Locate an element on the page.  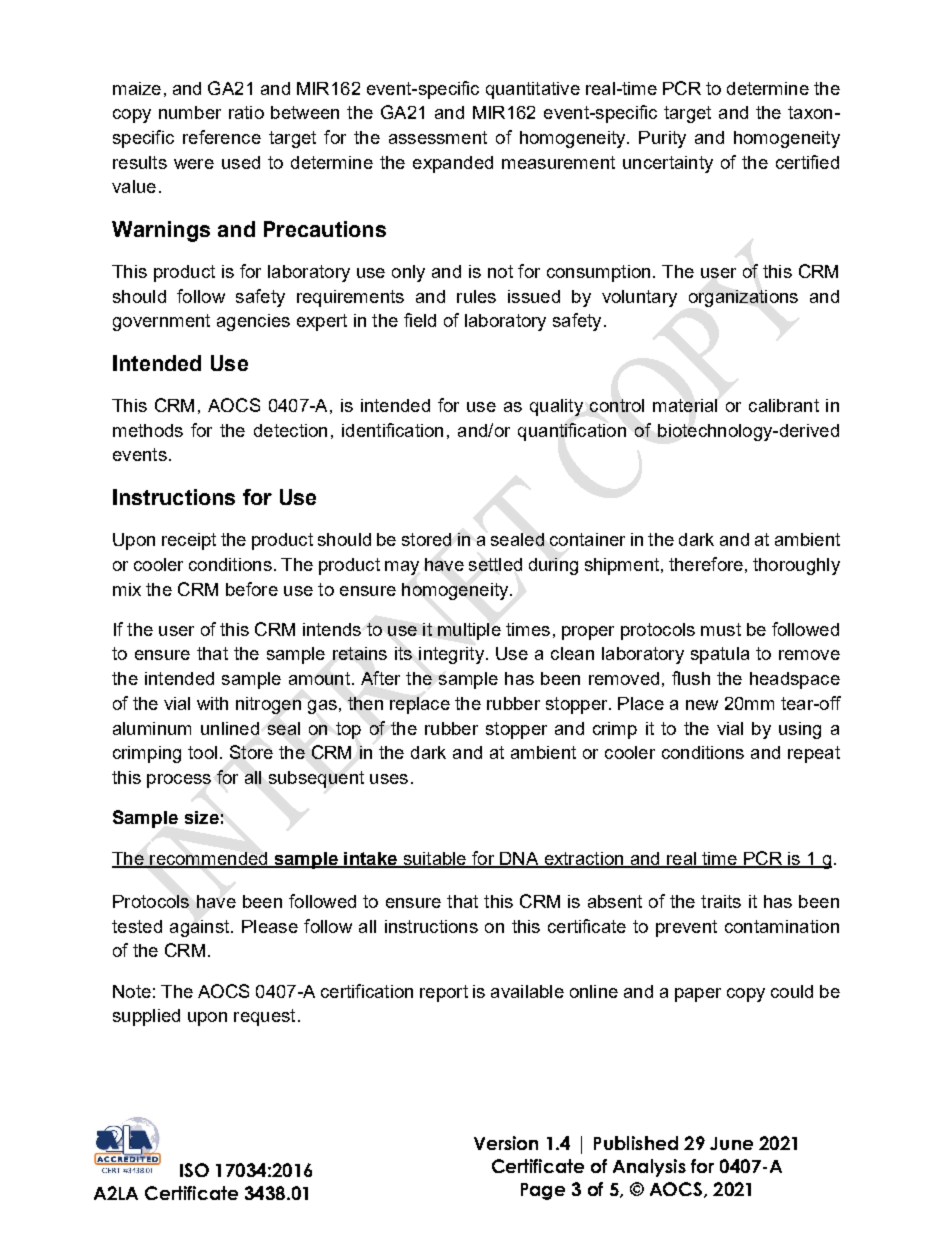
ISO is located at coordinates (194, 1170).
